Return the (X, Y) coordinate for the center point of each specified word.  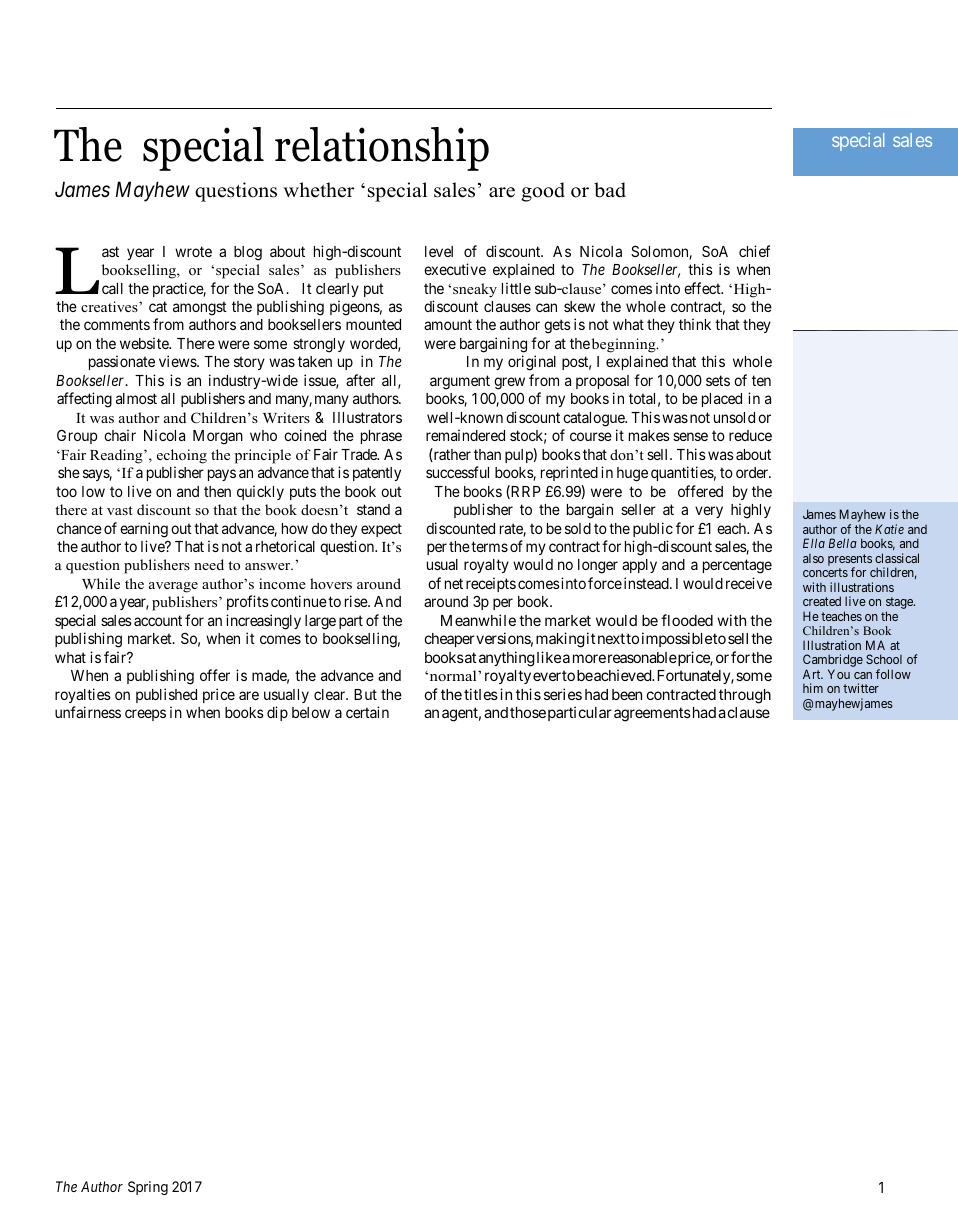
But (365, 694)
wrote (193, 251)
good (543, 192)
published (166, 695)
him (813, 688)
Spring (148, 1188)
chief (754, 251)
